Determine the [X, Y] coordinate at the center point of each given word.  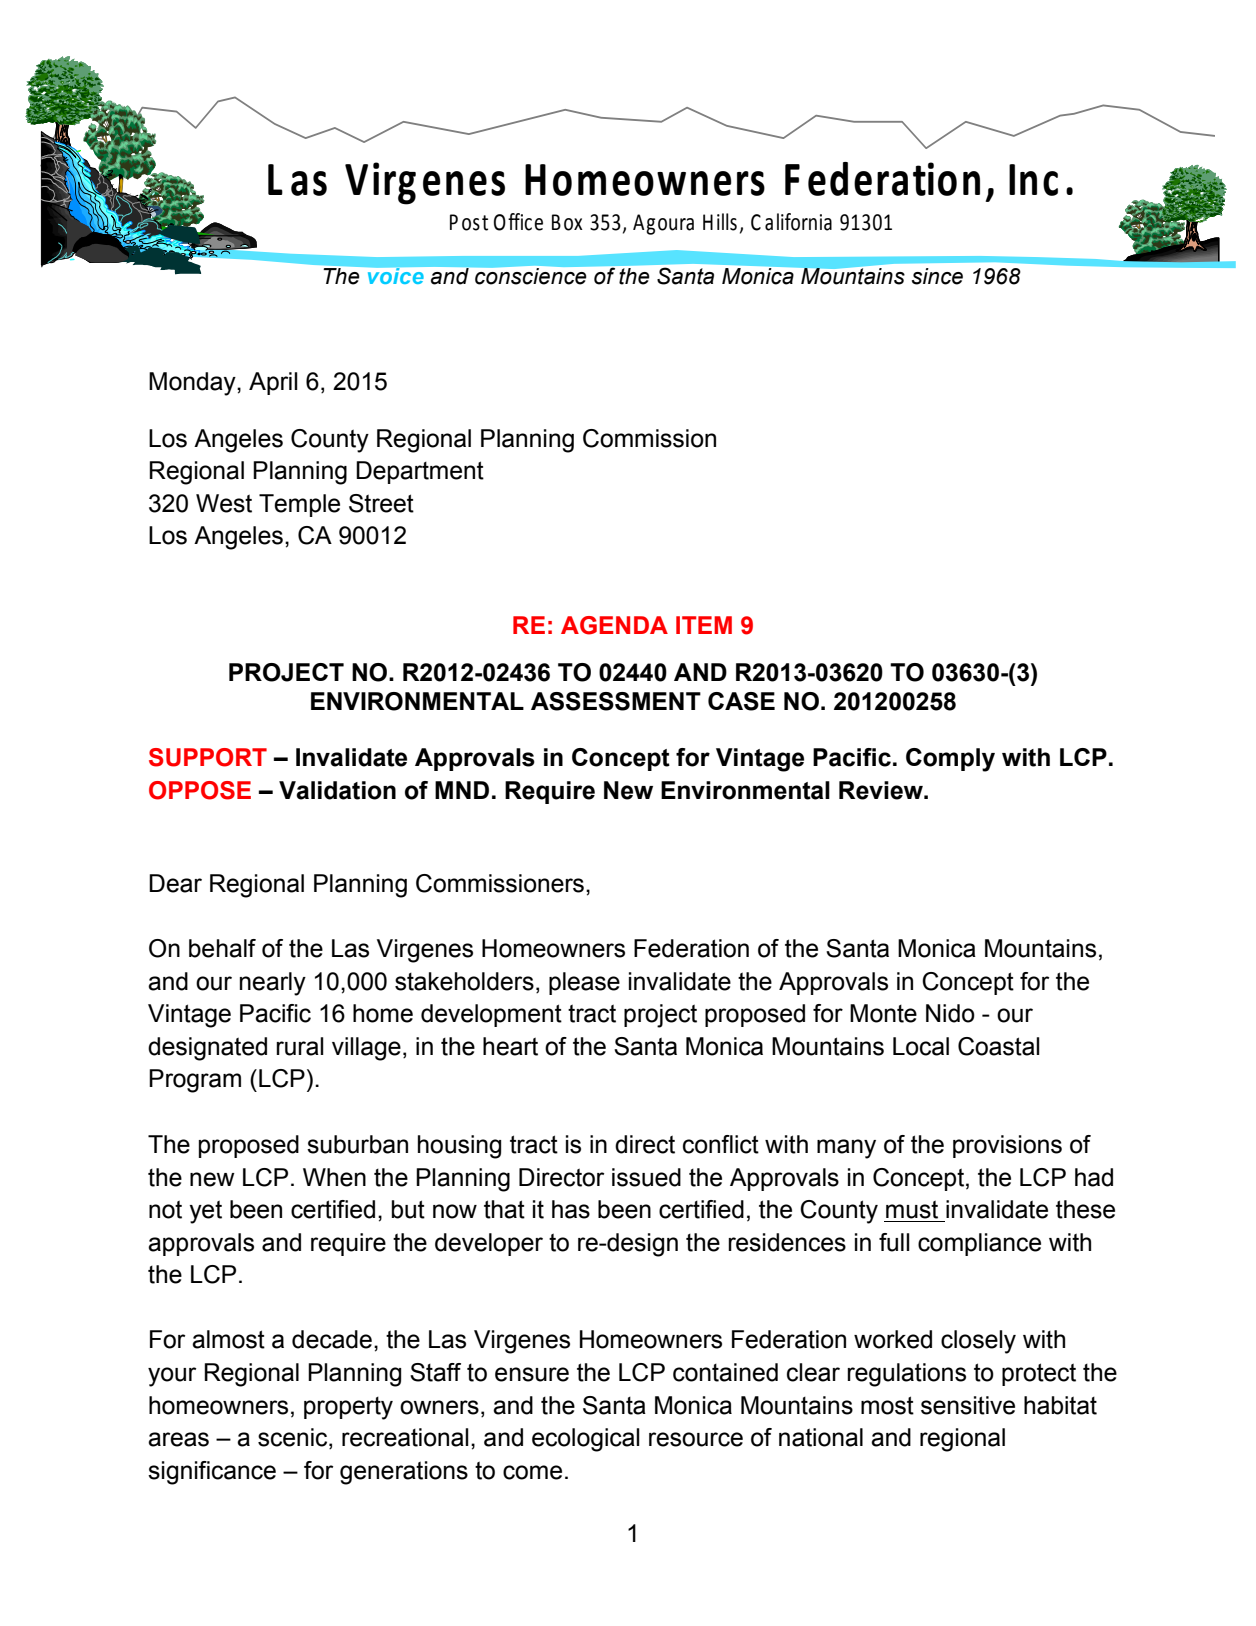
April [273, 383]
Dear [175, 883]
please [584, 983]
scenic [294, 1438]
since [937, 276]
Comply [950, 760]
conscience [530, 276]
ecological [586, 1440]
